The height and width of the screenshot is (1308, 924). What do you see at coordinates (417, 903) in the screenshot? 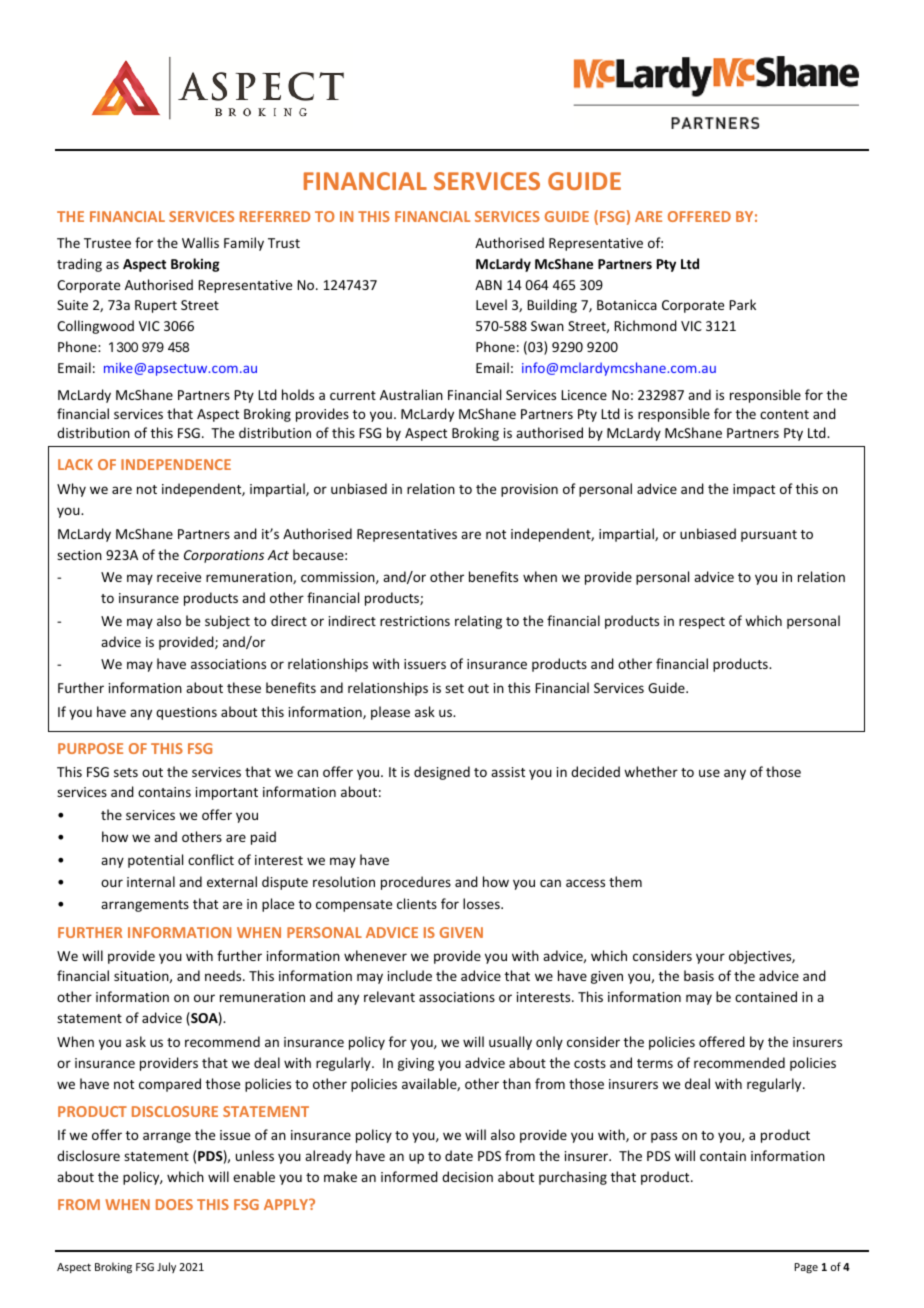
I see `clients` at bounding box center [417, 903].
